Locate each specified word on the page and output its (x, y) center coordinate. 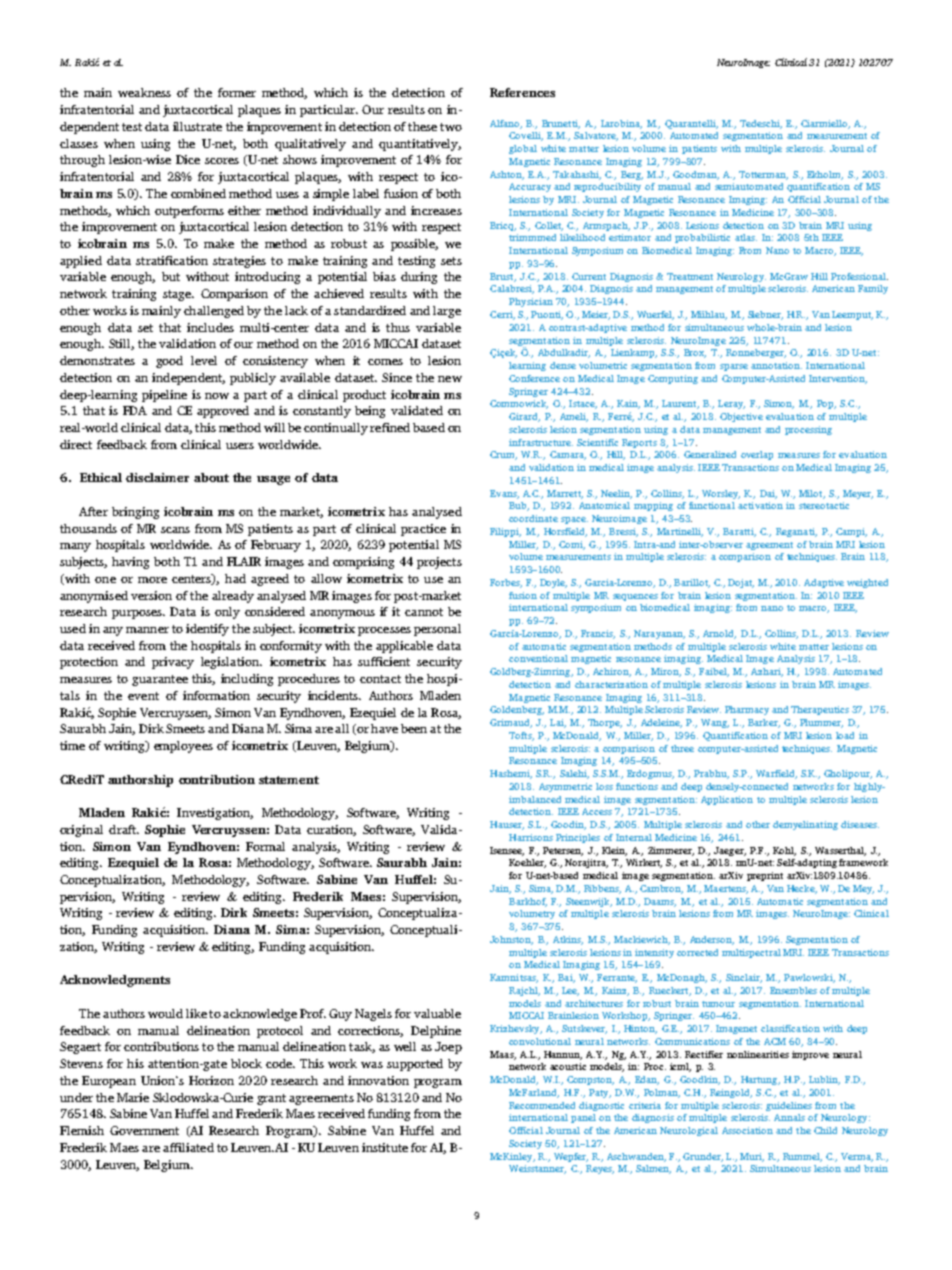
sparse (734, 367)
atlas (746, 237)
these (422, 126)
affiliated (188, 1147)
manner (147, 630)
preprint (765, 876)
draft (124, 829)
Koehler (527, 863)
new (450, 379)
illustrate (197, 126)
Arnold (719, 634)
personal (437, 630)
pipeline (164, 396)
